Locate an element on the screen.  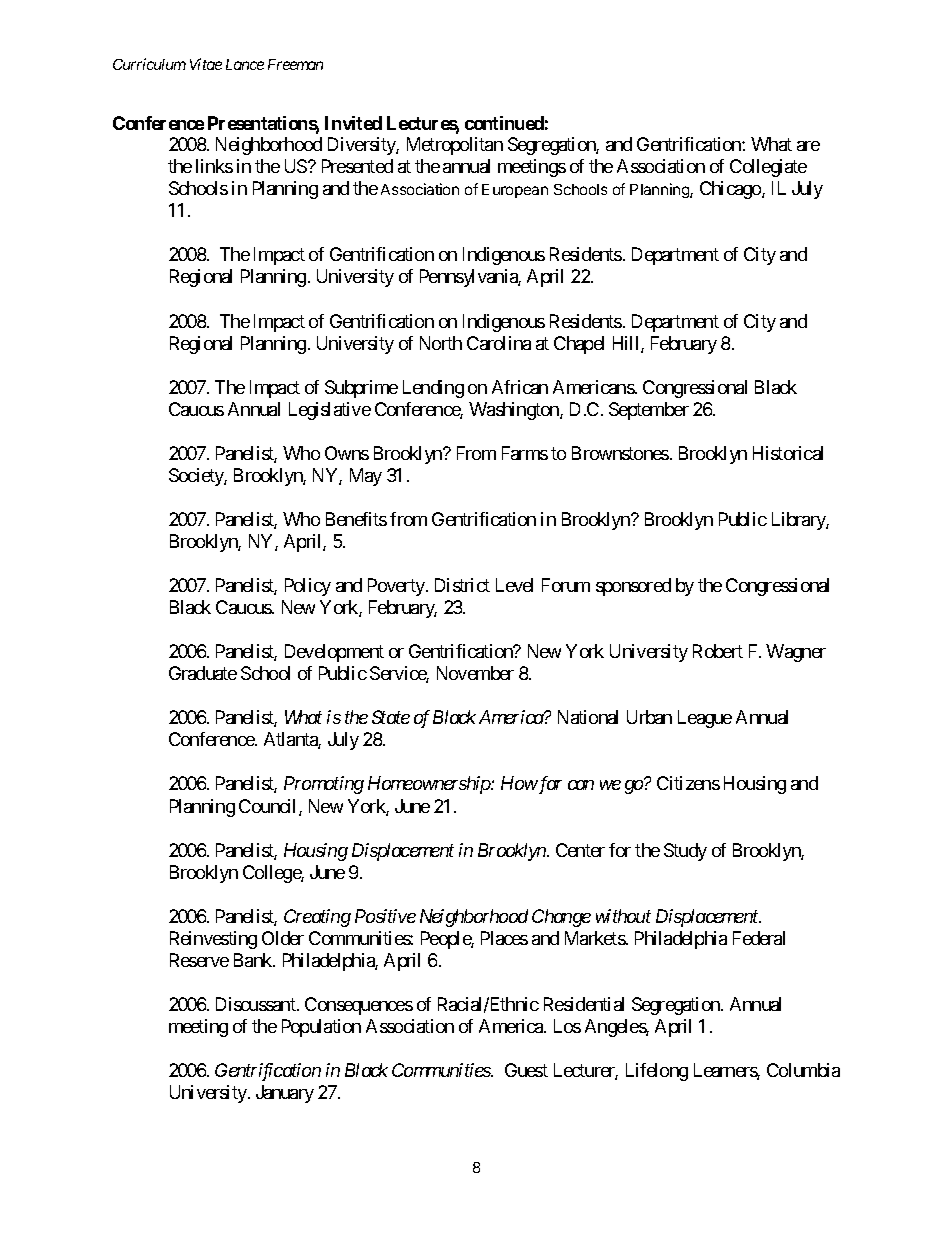
Council is located at coordinates (269, 807).
